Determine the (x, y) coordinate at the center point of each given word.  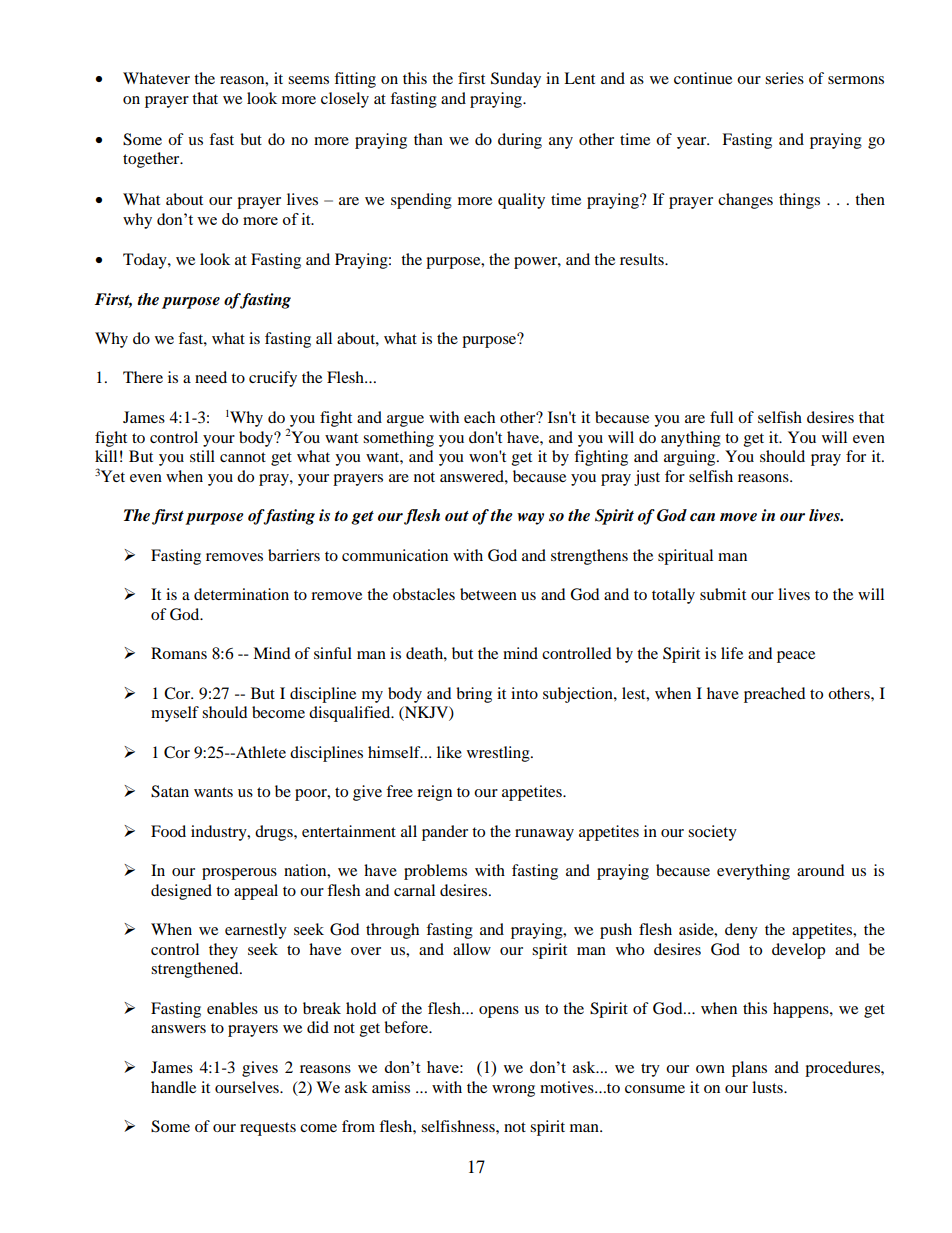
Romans (179, 653)
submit (723, 594)
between (488, 594)
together (152, 160)
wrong (513, 1091)
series (784, 78)
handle (173, 1087)
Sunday (516, 80)
